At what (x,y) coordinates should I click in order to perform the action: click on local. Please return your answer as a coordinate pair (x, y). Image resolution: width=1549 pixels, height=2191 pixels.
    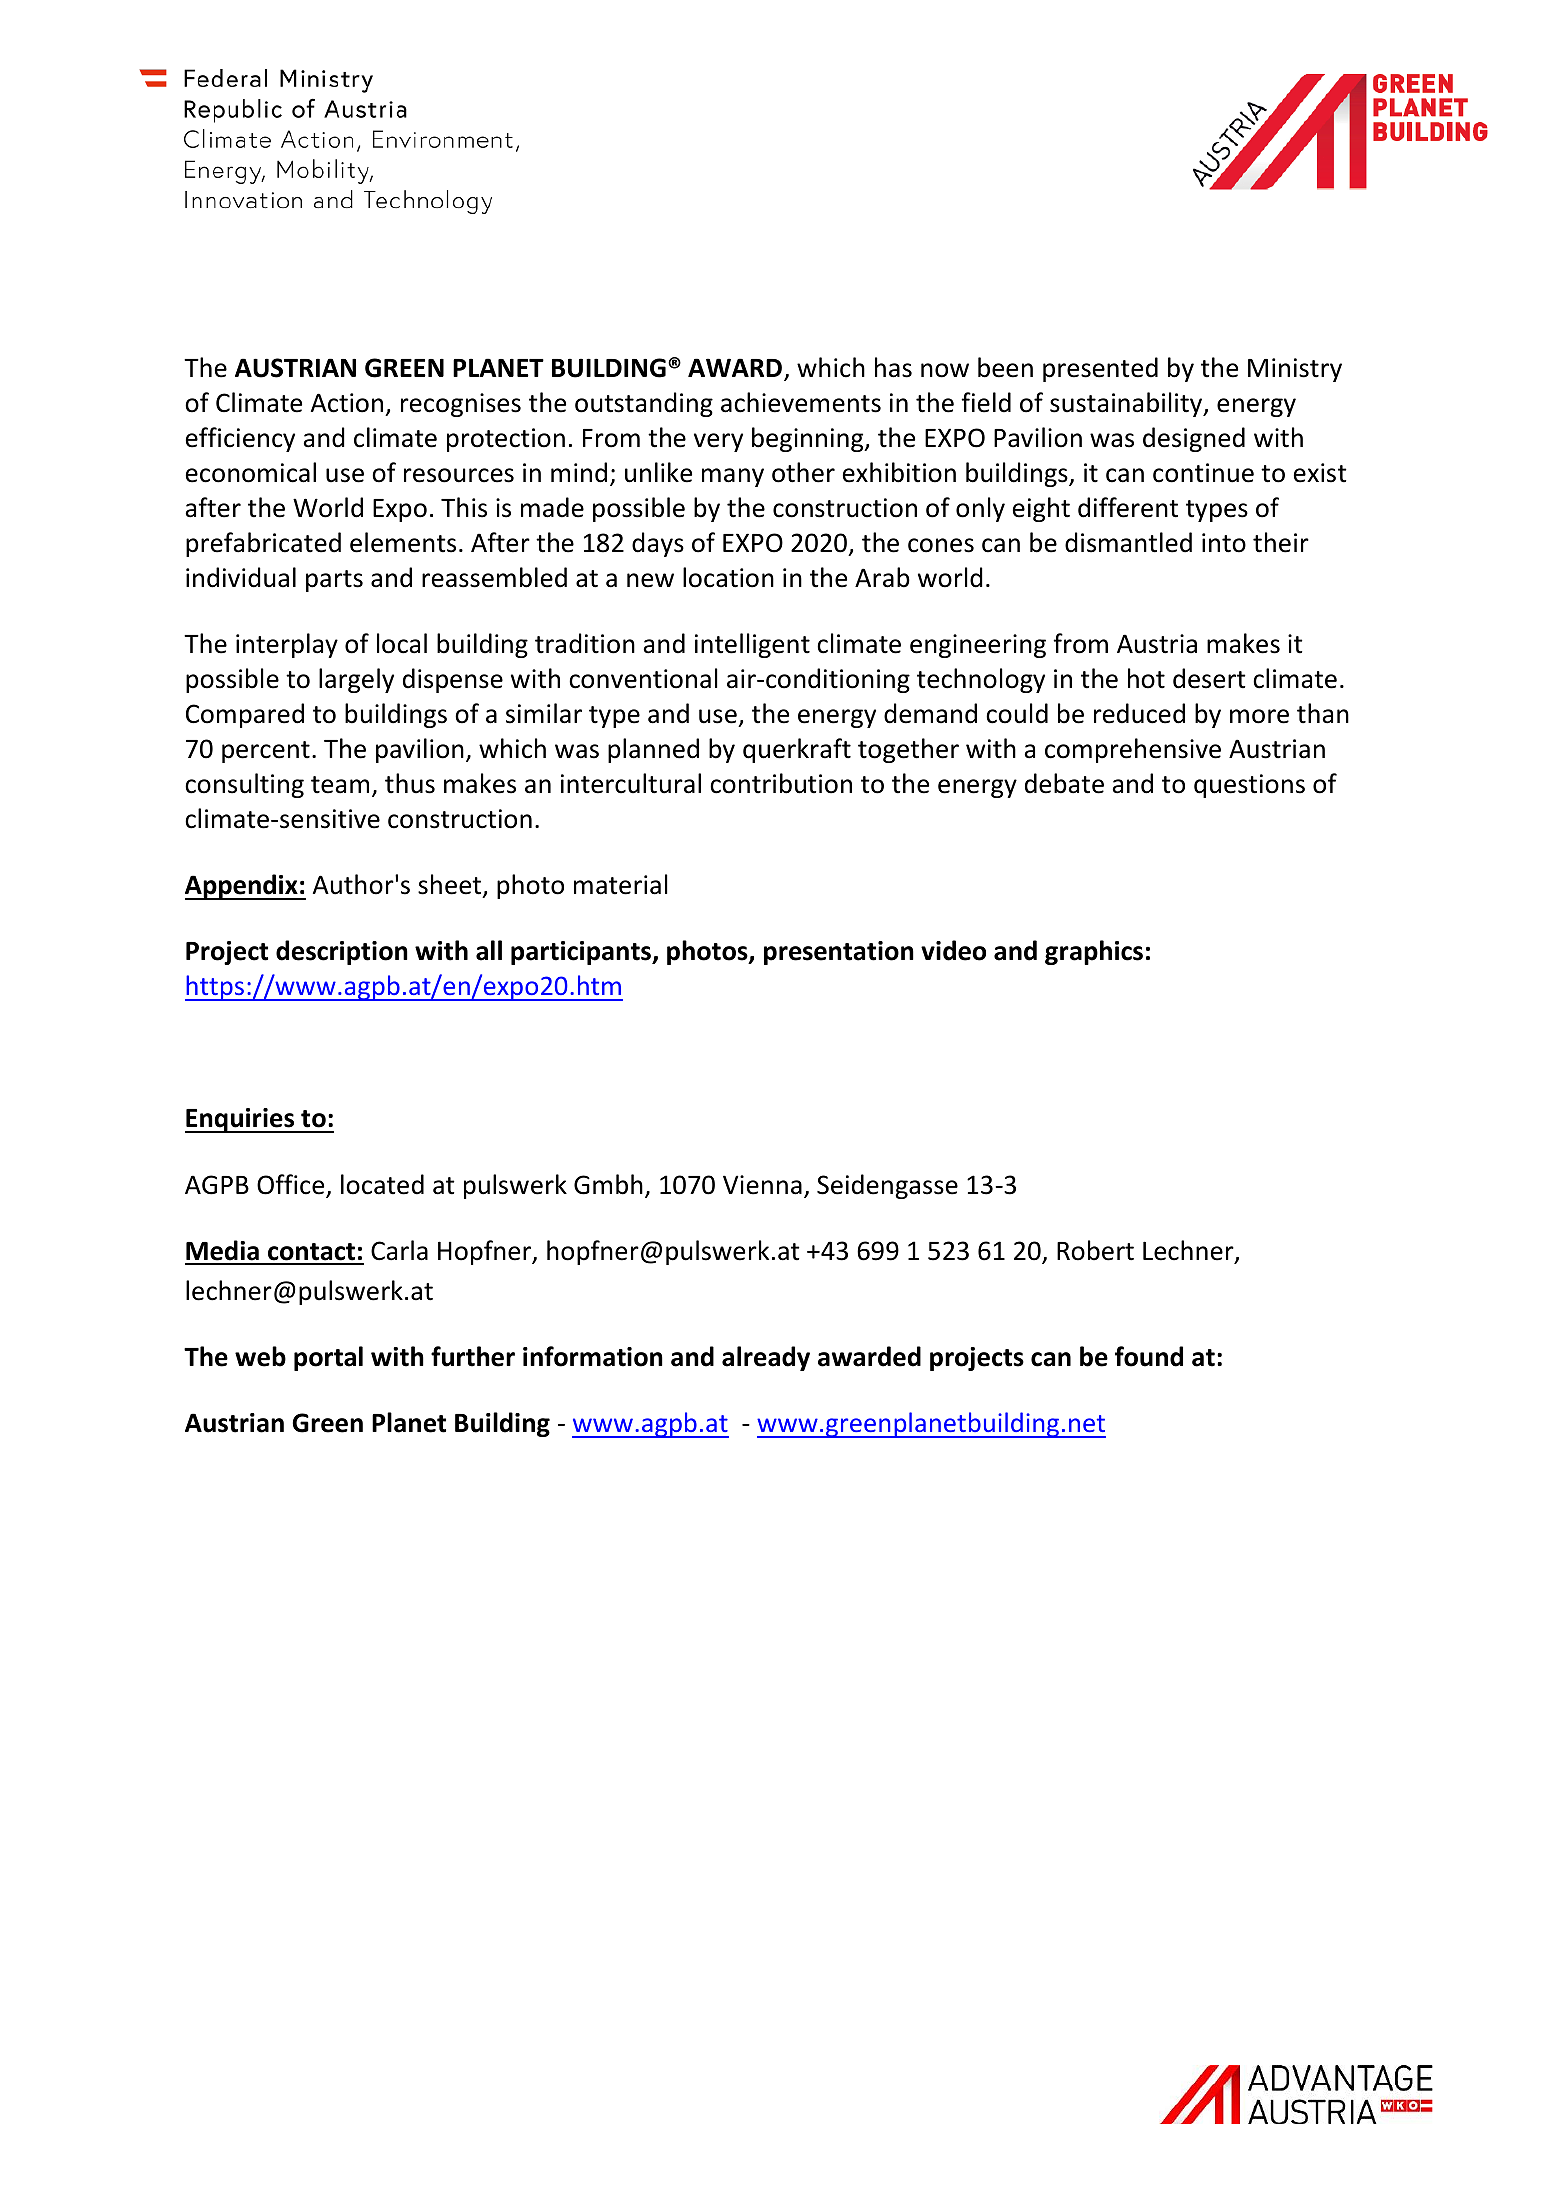
    Looking at the image, I should click on (402, 643).
